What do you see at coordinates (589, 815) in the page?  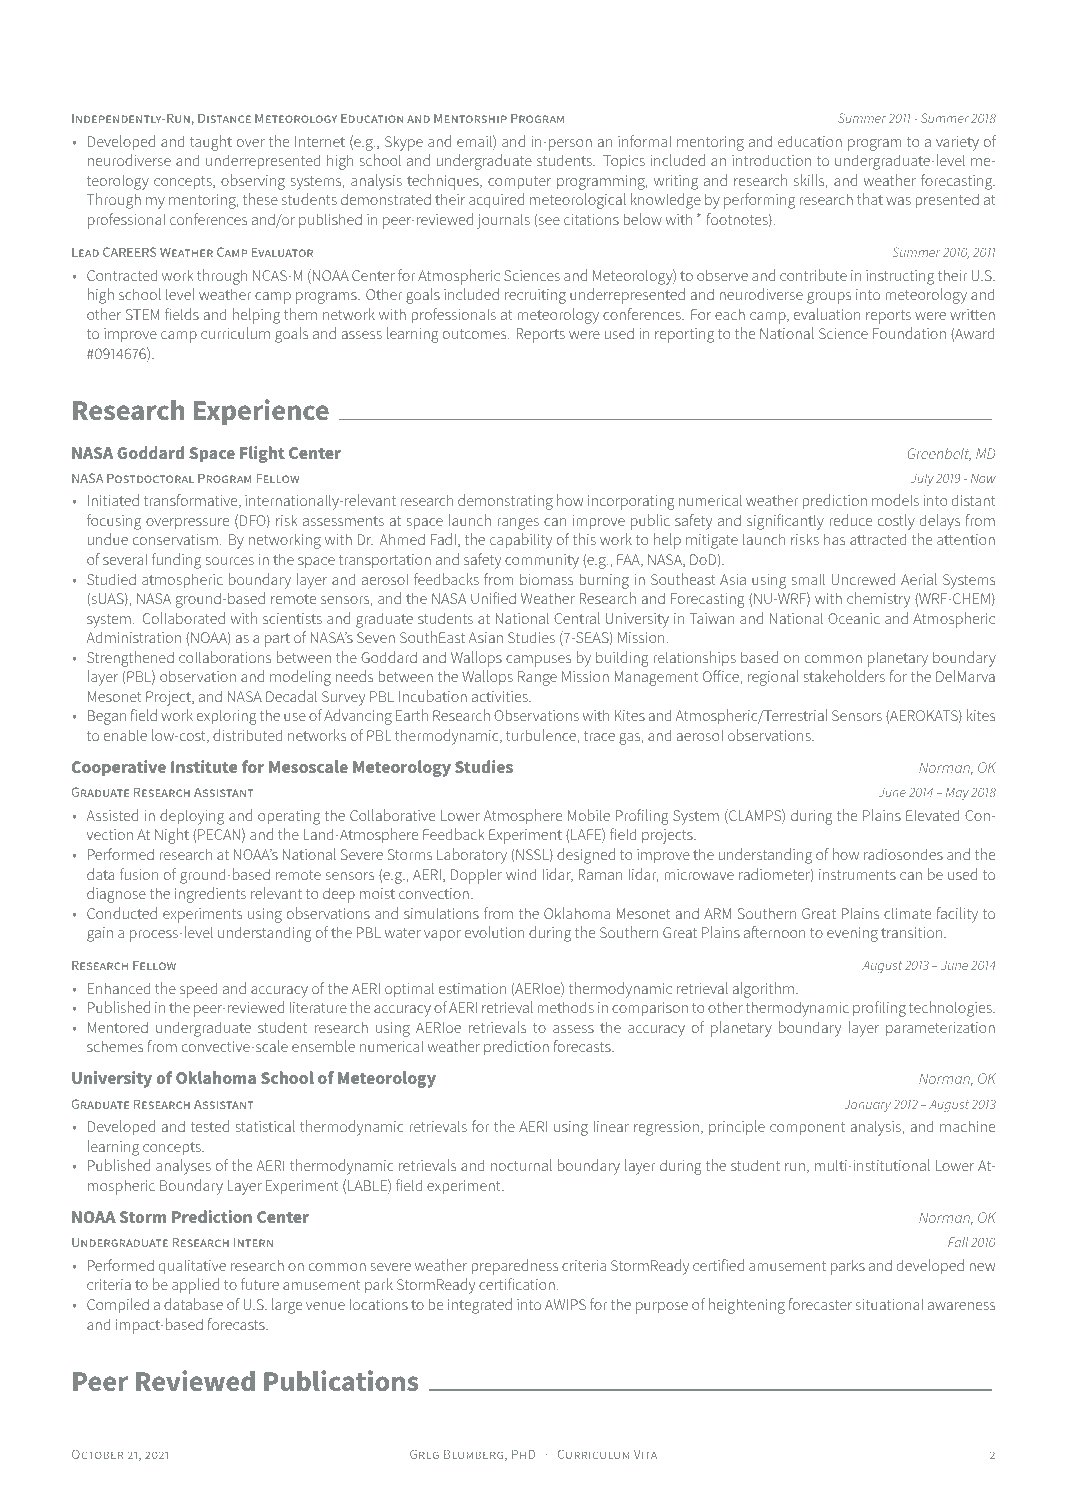 I see `Mobile` at bounding box center [589, 815].
